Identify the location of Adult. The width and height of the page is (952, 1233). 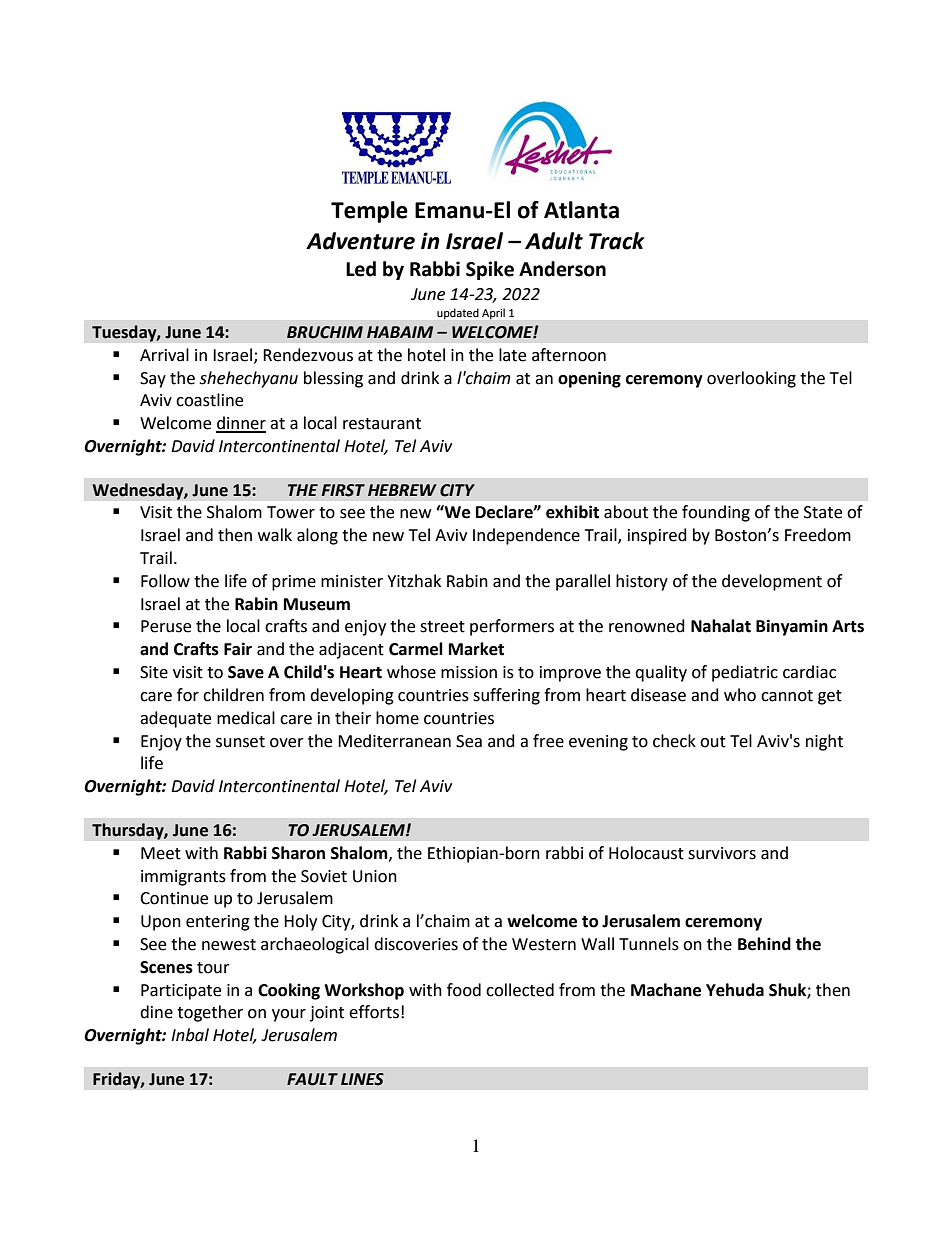
(554, 241).
